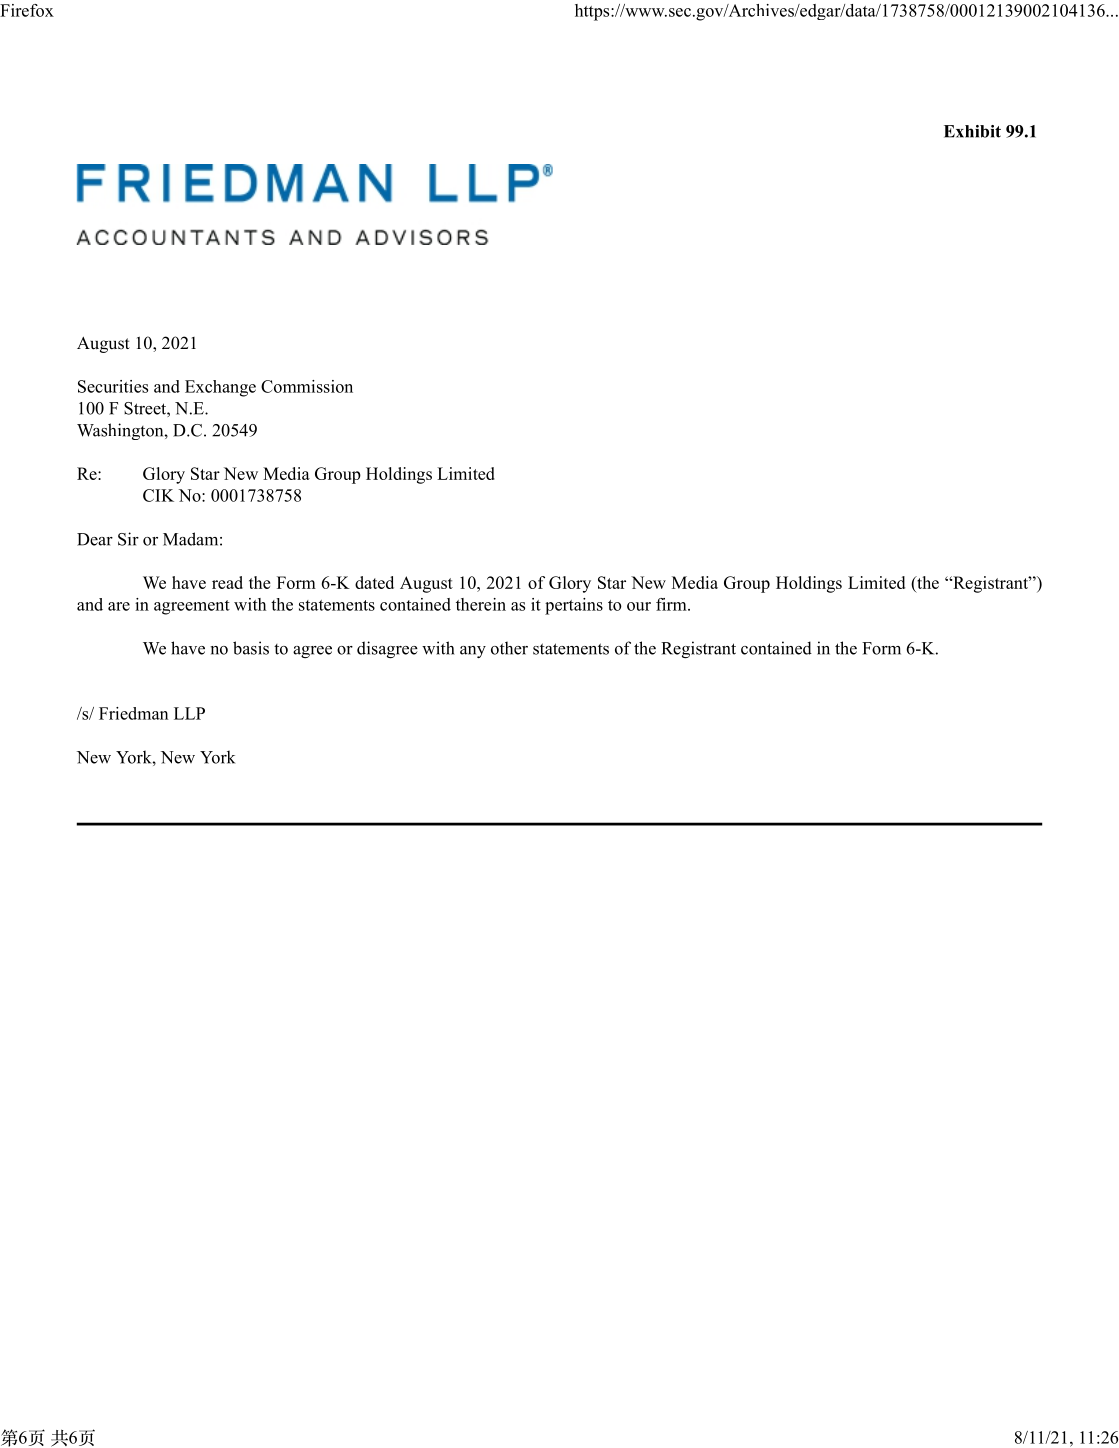  I want to click on dated, so click(374, 582).
